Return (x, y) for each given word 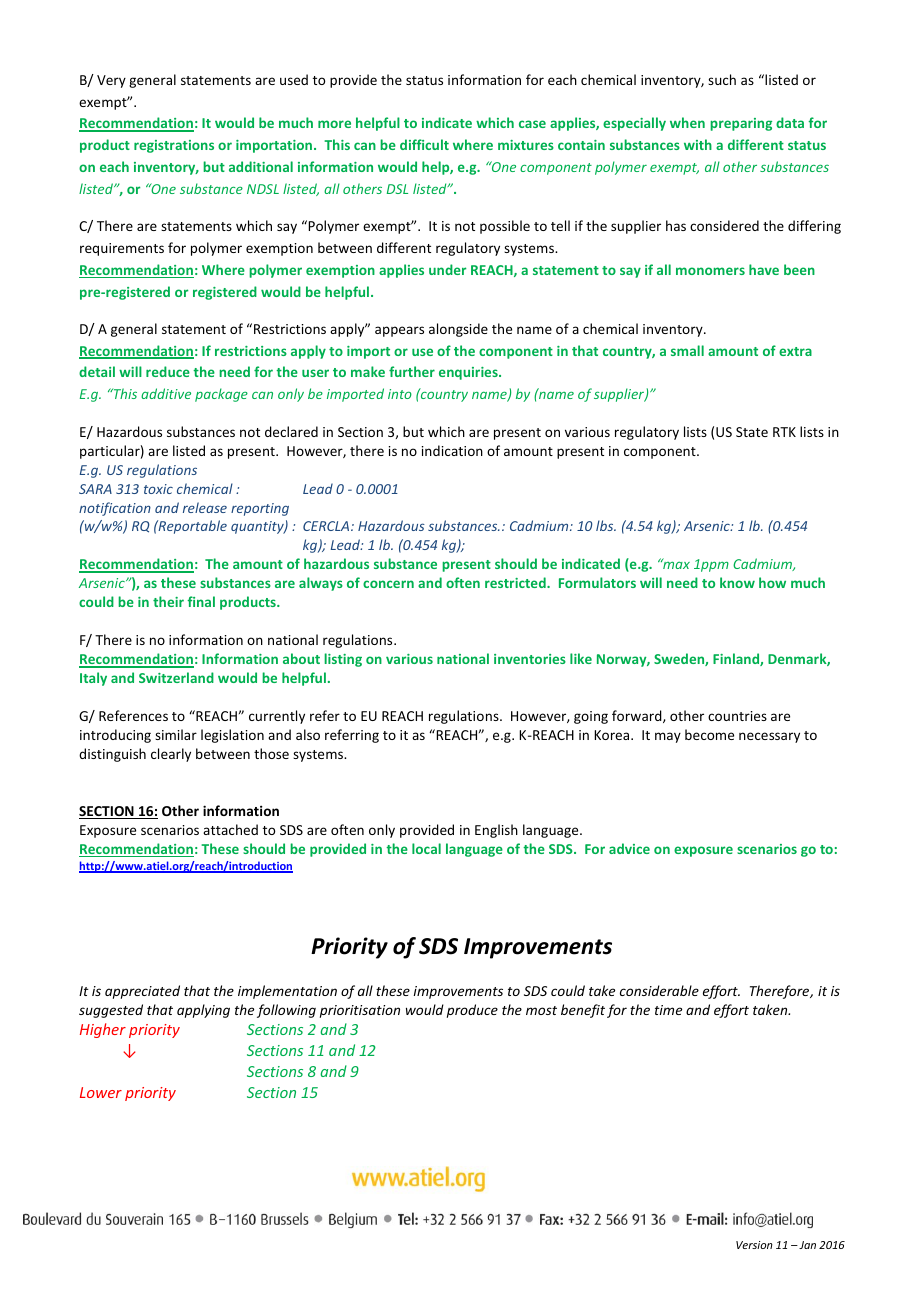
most (541, 1010)
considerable (659, 990)
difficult (424, 144)
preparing (741, 124)
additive (166, 393)
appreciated (142, 992)
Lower (101, 1092)
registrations (174, 146)
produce (472, 1011)
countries (737, 716)
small (687, 350)
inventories (530, 659)
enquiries (469, 373)
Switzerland (176, 677)
